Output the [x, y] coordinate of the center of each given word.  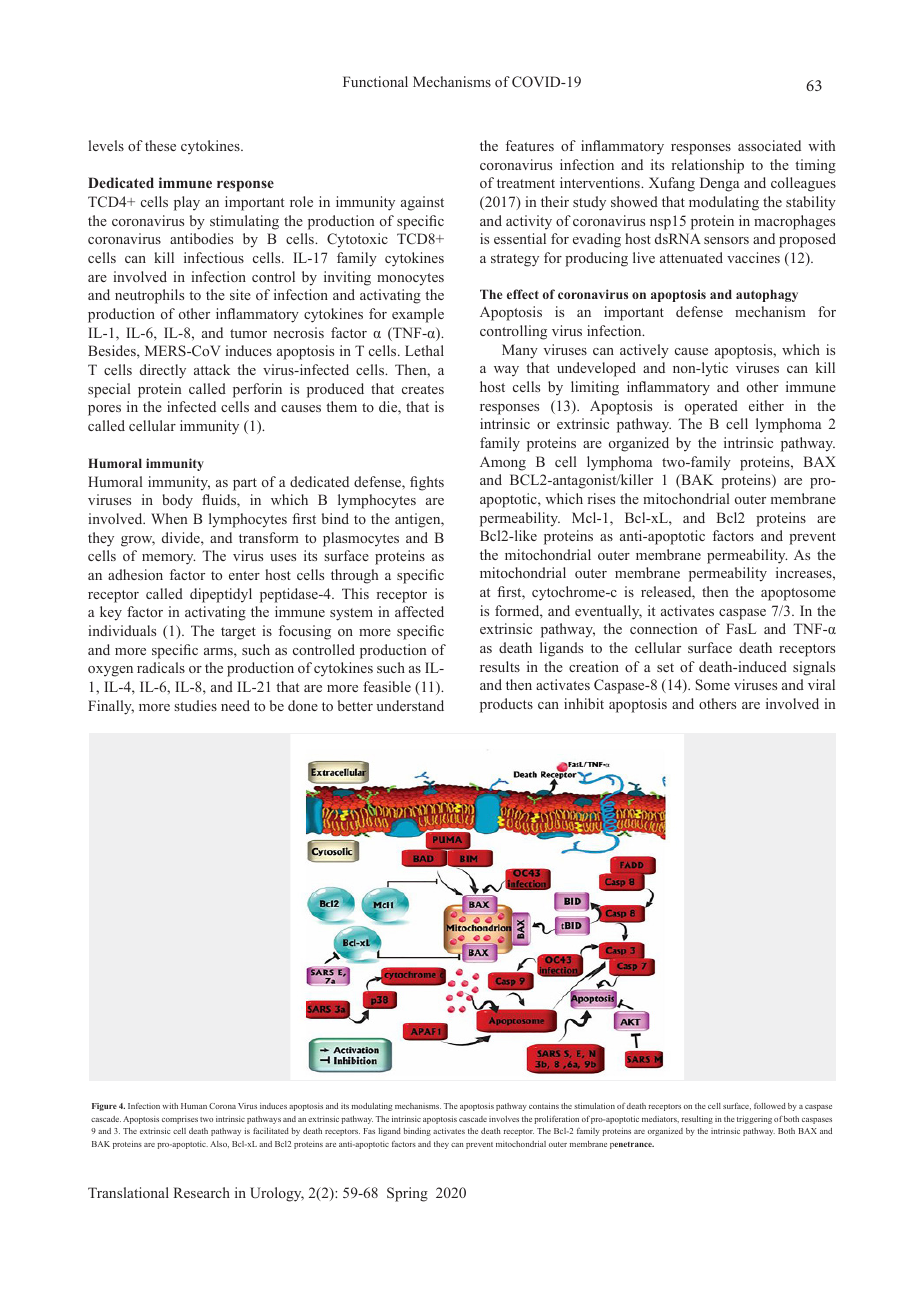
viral [821, 684]
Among [503, 464]
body [177, 501]
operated [711, 407]
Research [202, 1192]
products [506, 705]
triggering [754, 1120]
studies [195, 705]
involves [504, 1119]
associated [769, 145]
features [530, 145]
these [160, 145]
